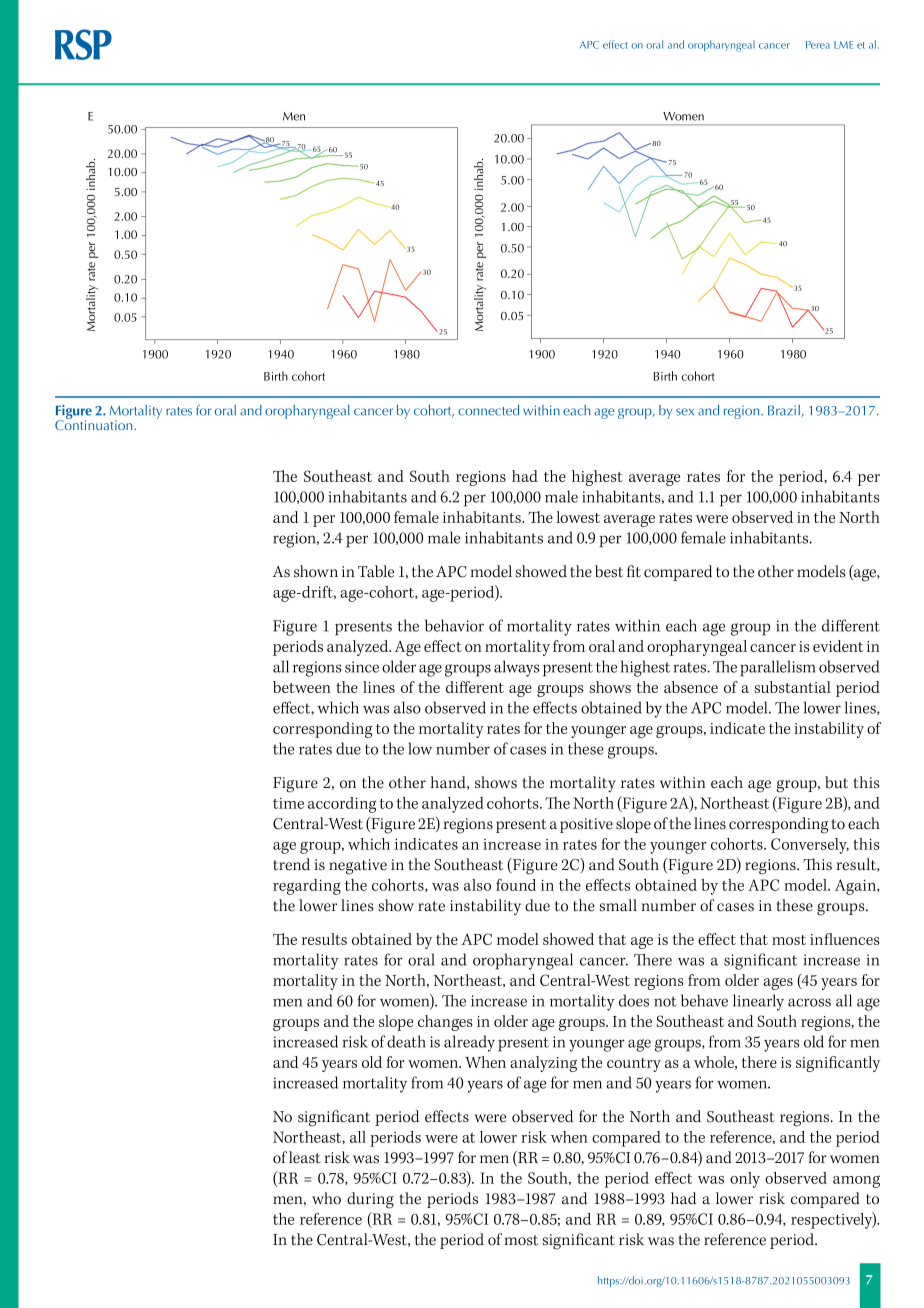 This image has width=924, height=1308. I want to click on least, so click(305, 1157).
